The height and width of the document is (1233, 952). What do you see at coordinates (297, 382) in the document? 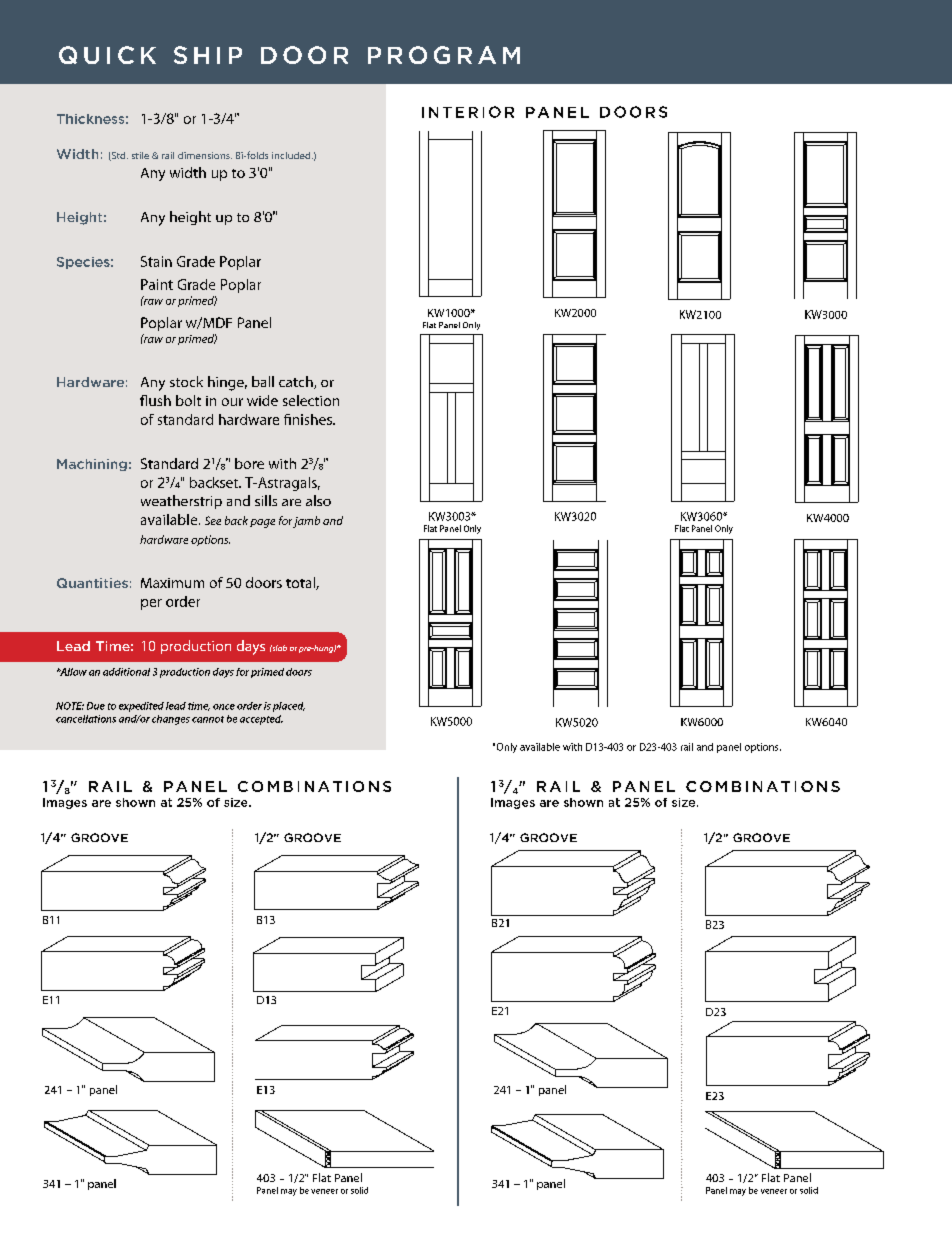
I see `catch` at bounding box center [297, 382].
